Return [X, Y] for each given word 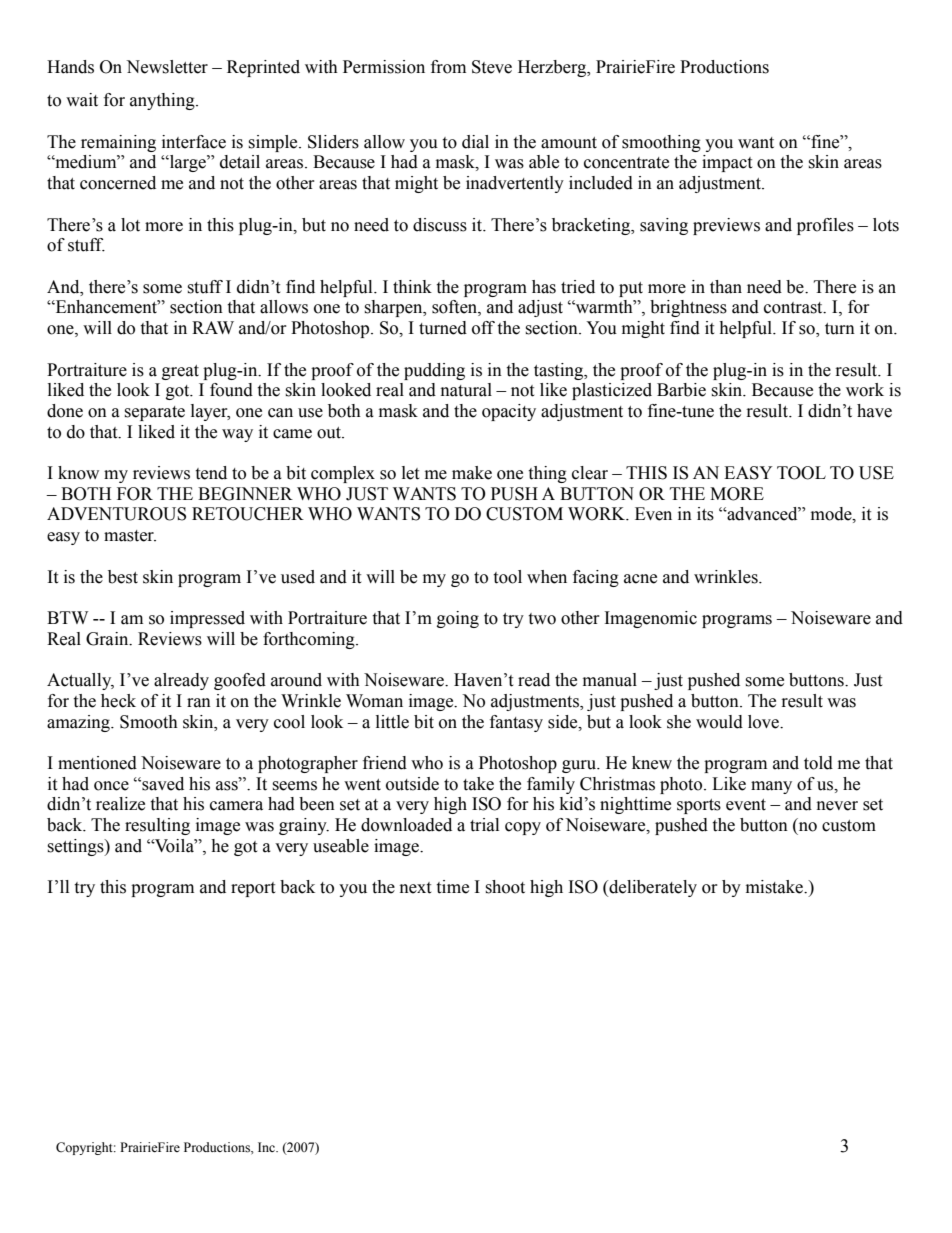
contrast [794, 308]
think [412, 287]
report [253, 889]
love [764, 722]
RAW [213, 327]
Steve [492, 67]
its [705, 514]
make [472, 473]
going [458, 619]
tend [211, 473]
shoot [505, 887]
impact [727, 163]
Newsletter [167, 67]
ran [199, 703]
